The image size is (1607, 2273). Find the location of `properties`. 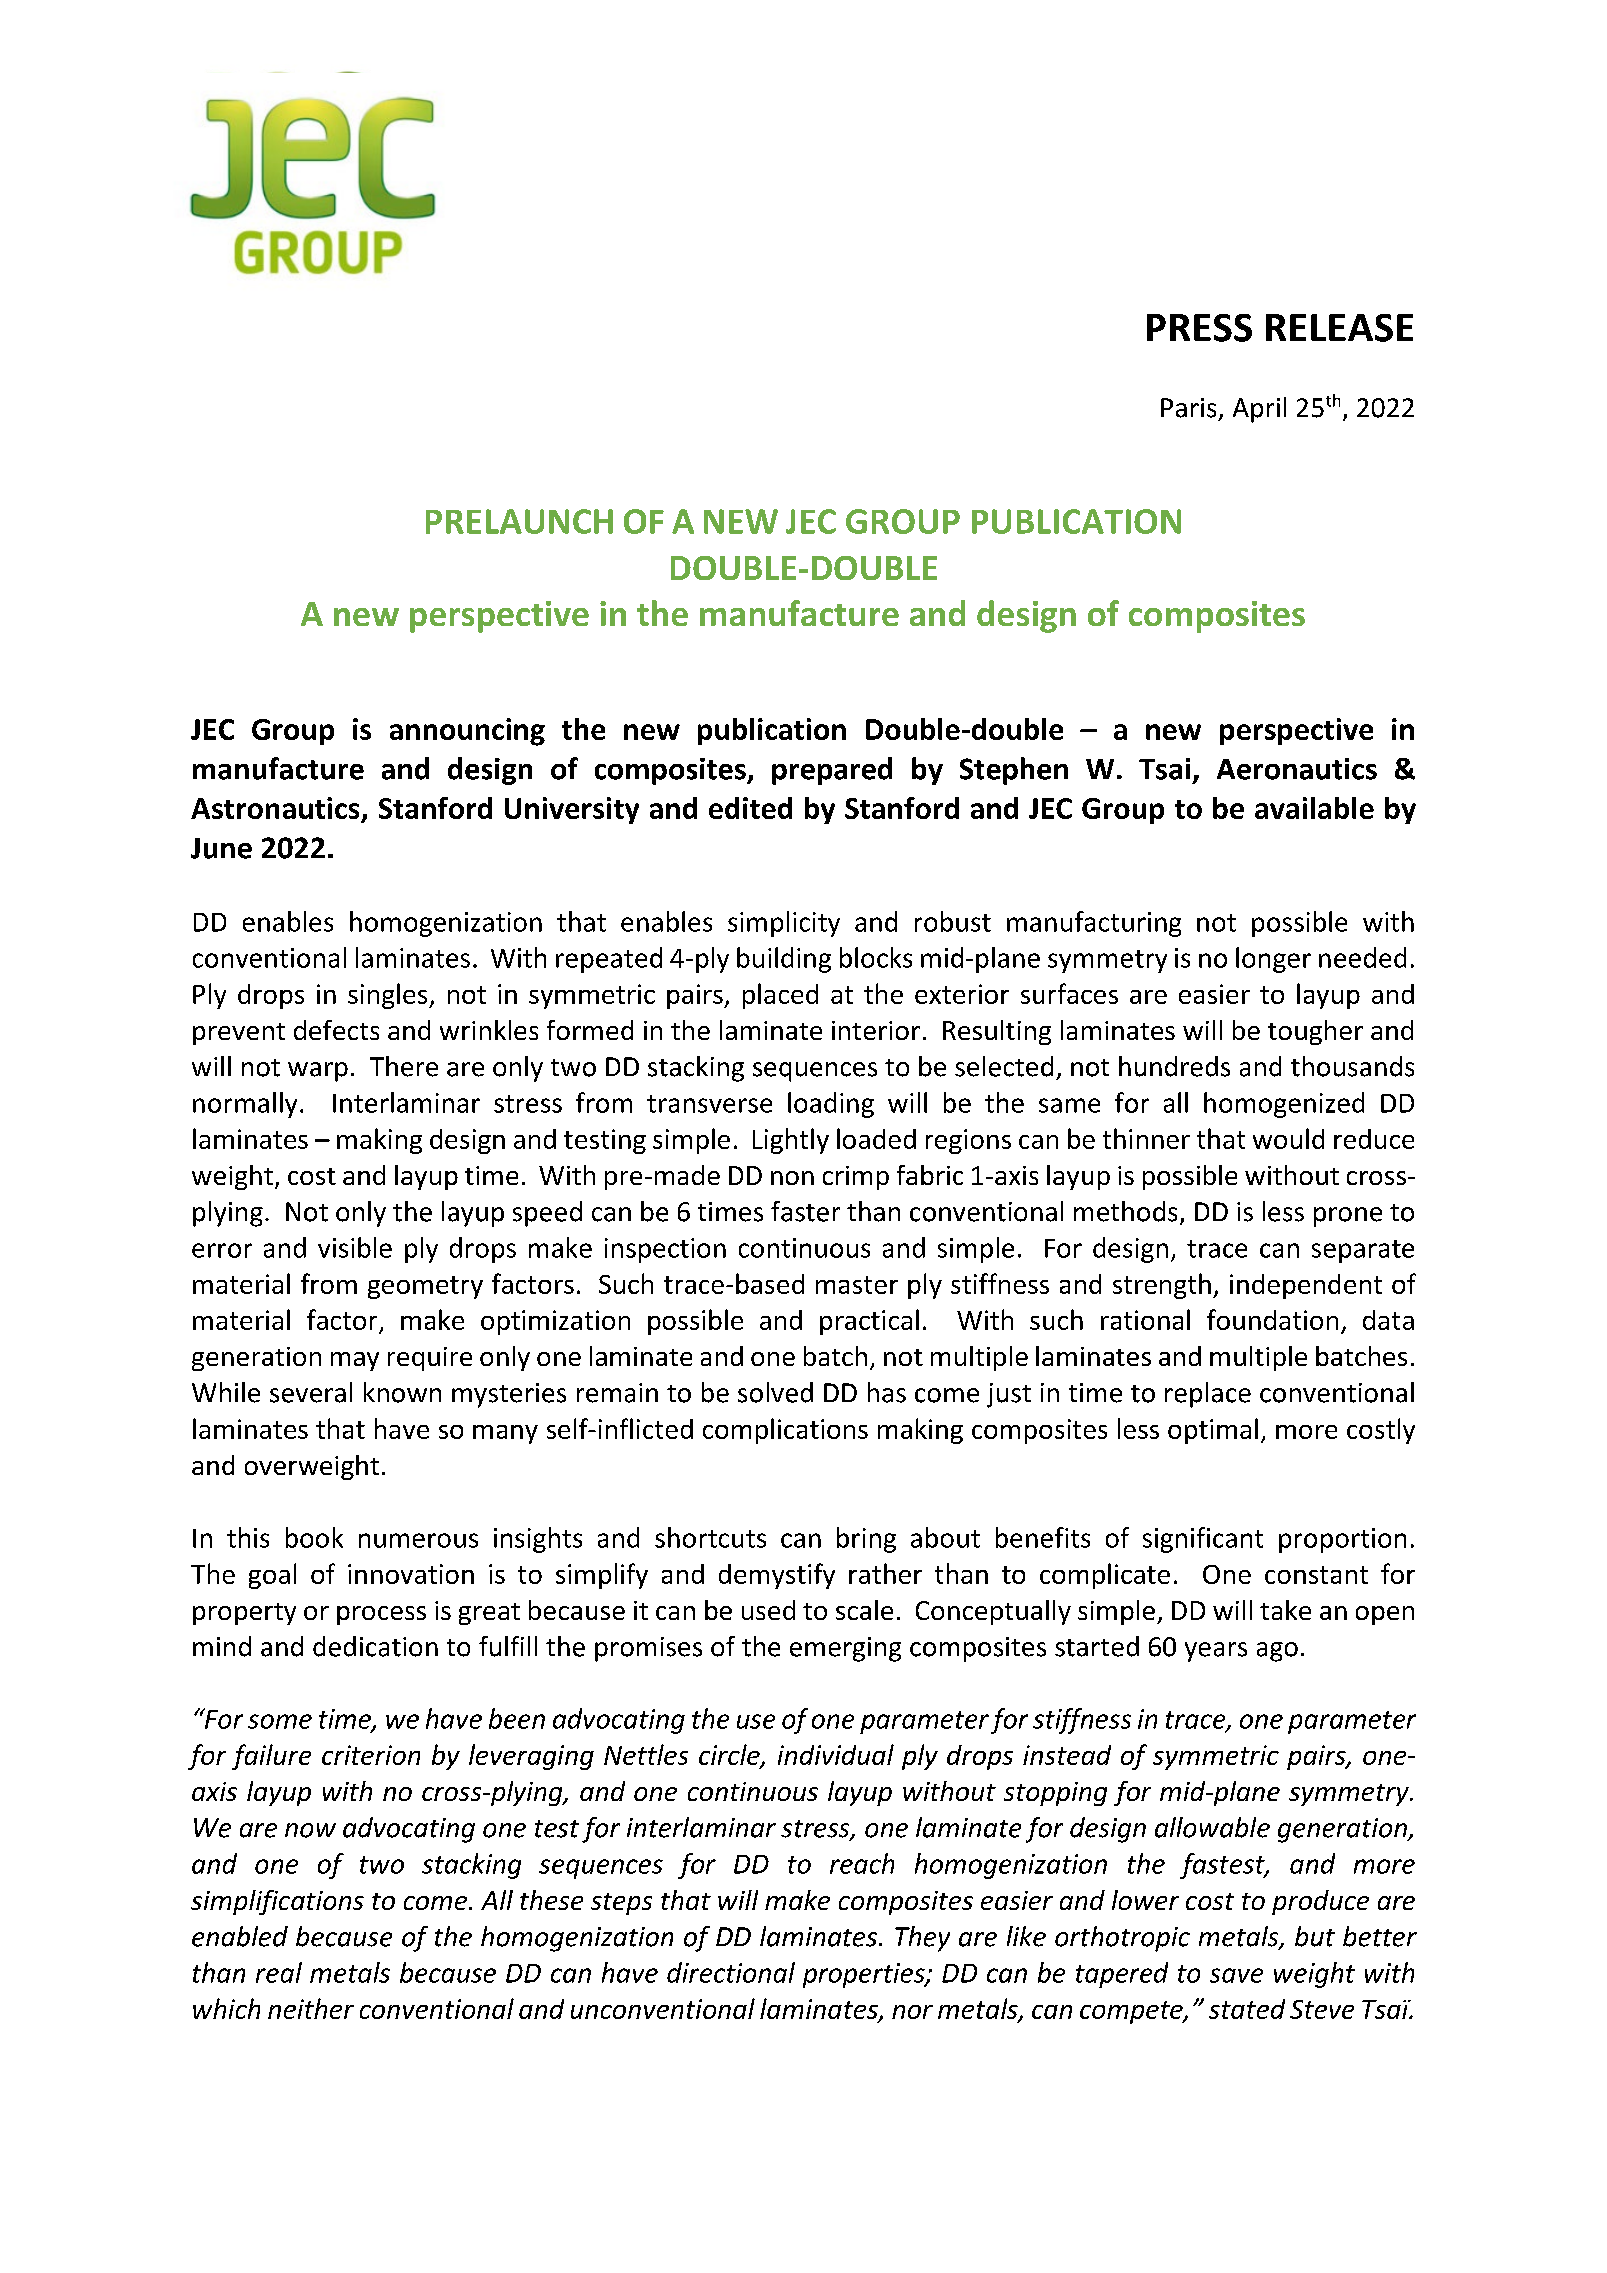

properties is located at coordinates (865, 1975).
